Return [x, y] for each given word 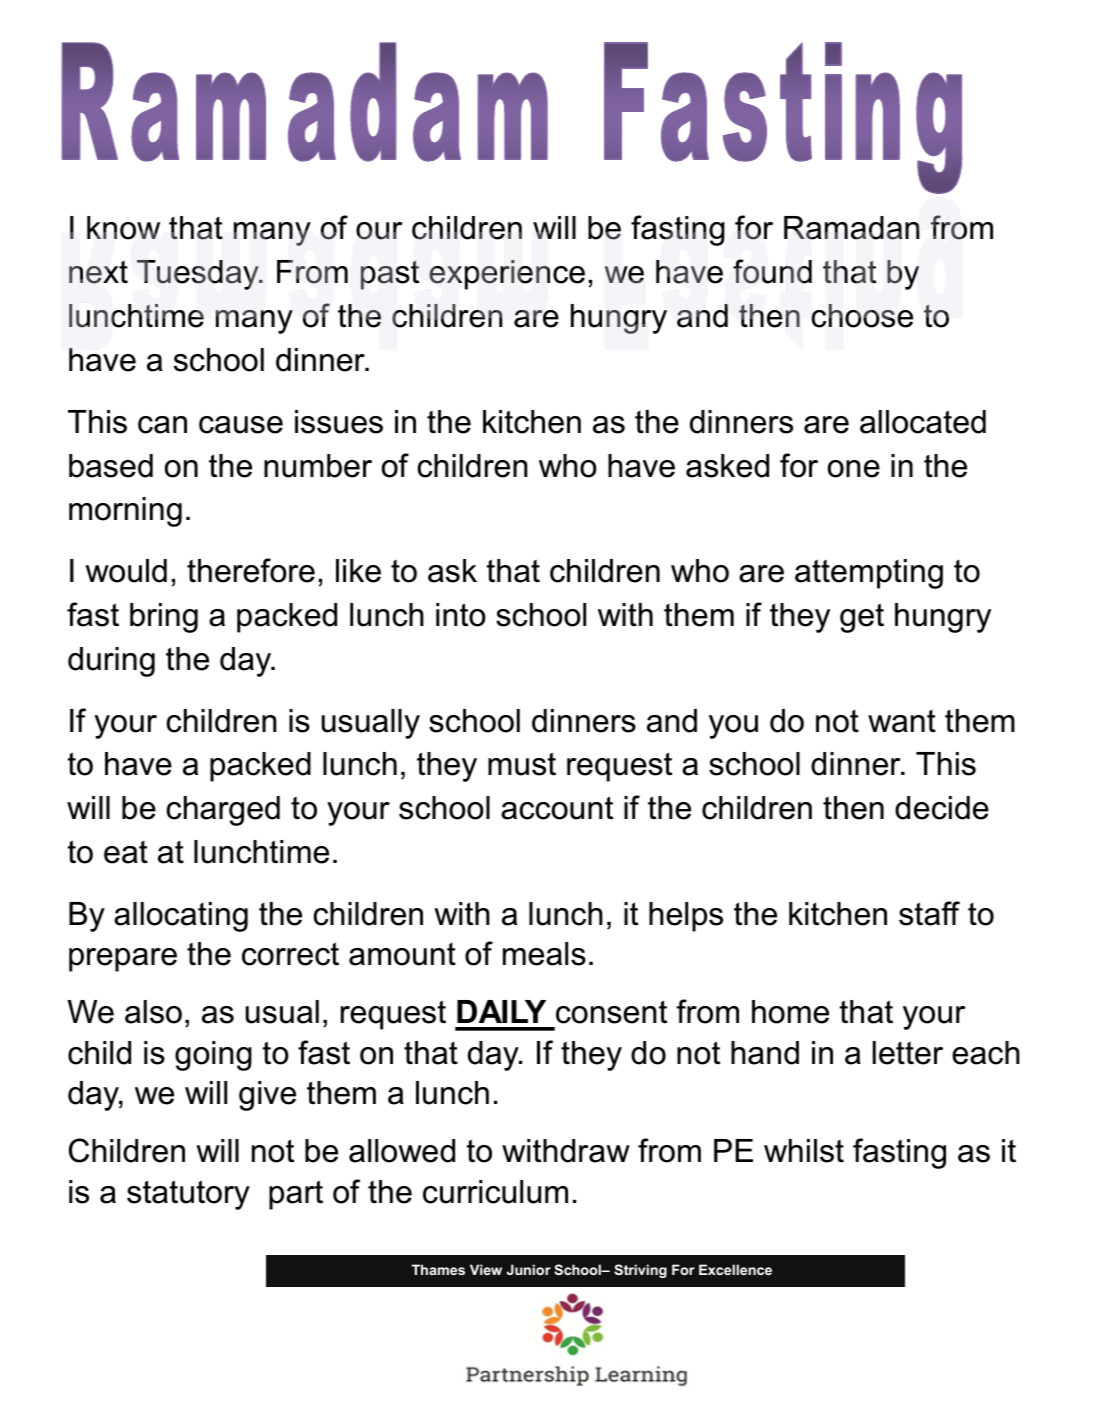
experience [507, 275]
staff [929, 913]
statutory [188, 1195]
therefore [251, 570]
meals [544, 954]
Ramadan [852, 228]
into [461, 615]
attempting [869, 574]
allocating [181, 917]
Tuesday [199, 275]
